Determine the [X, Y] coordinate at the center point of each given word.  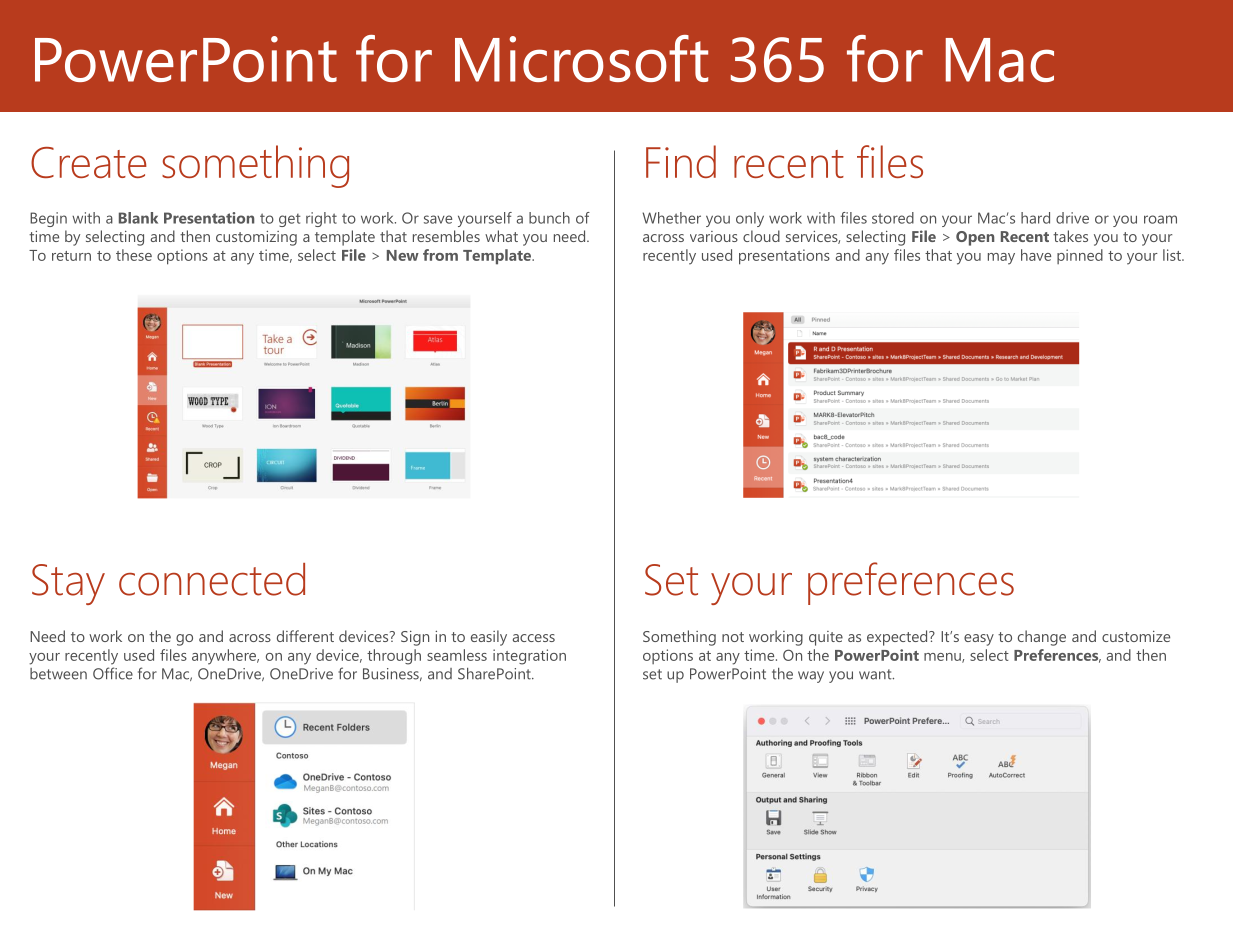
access [534, 638]
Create [89, 162]
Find [681, 161]
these [134, 255]
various [714, 236]
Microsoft [581, 58]
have [1036, 255]
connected [212, 579]
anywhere [225, 657]
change [1042, 638]
